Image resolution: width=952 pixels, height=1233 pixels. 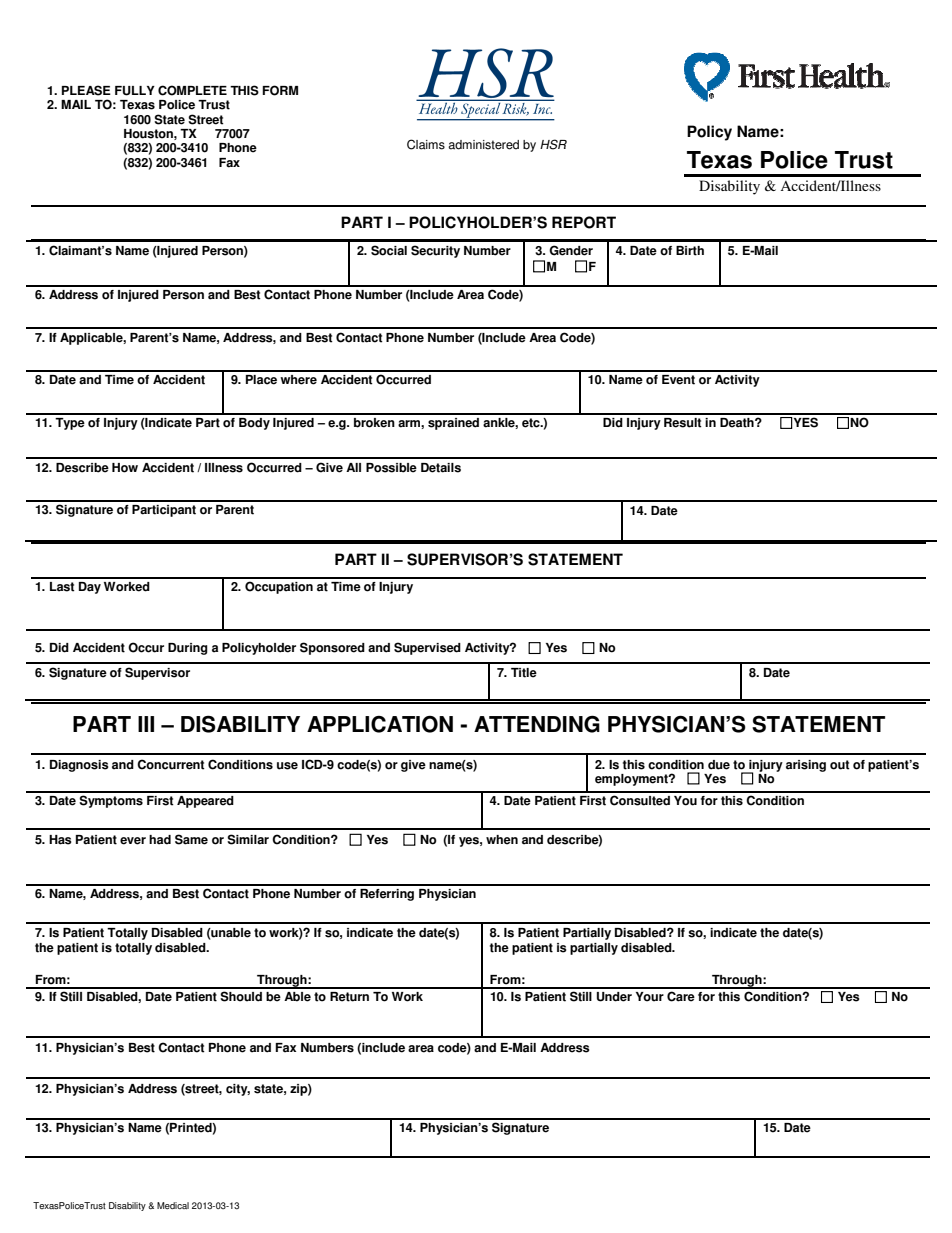 I want to click on when, so click(x=502, y=840).
